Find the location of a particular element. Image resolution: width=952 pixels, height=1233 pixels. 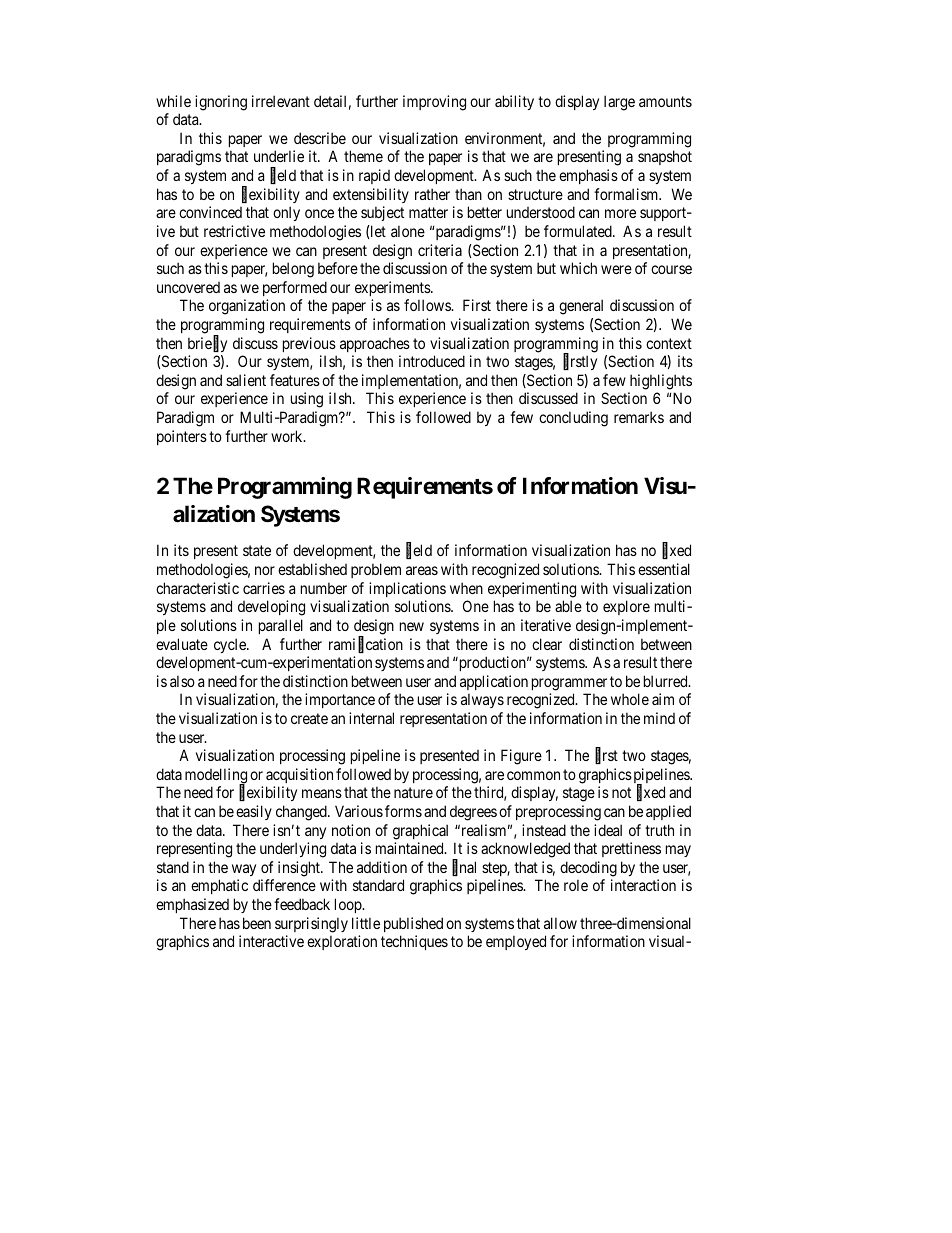

general is located at coordinates (581, 307).
